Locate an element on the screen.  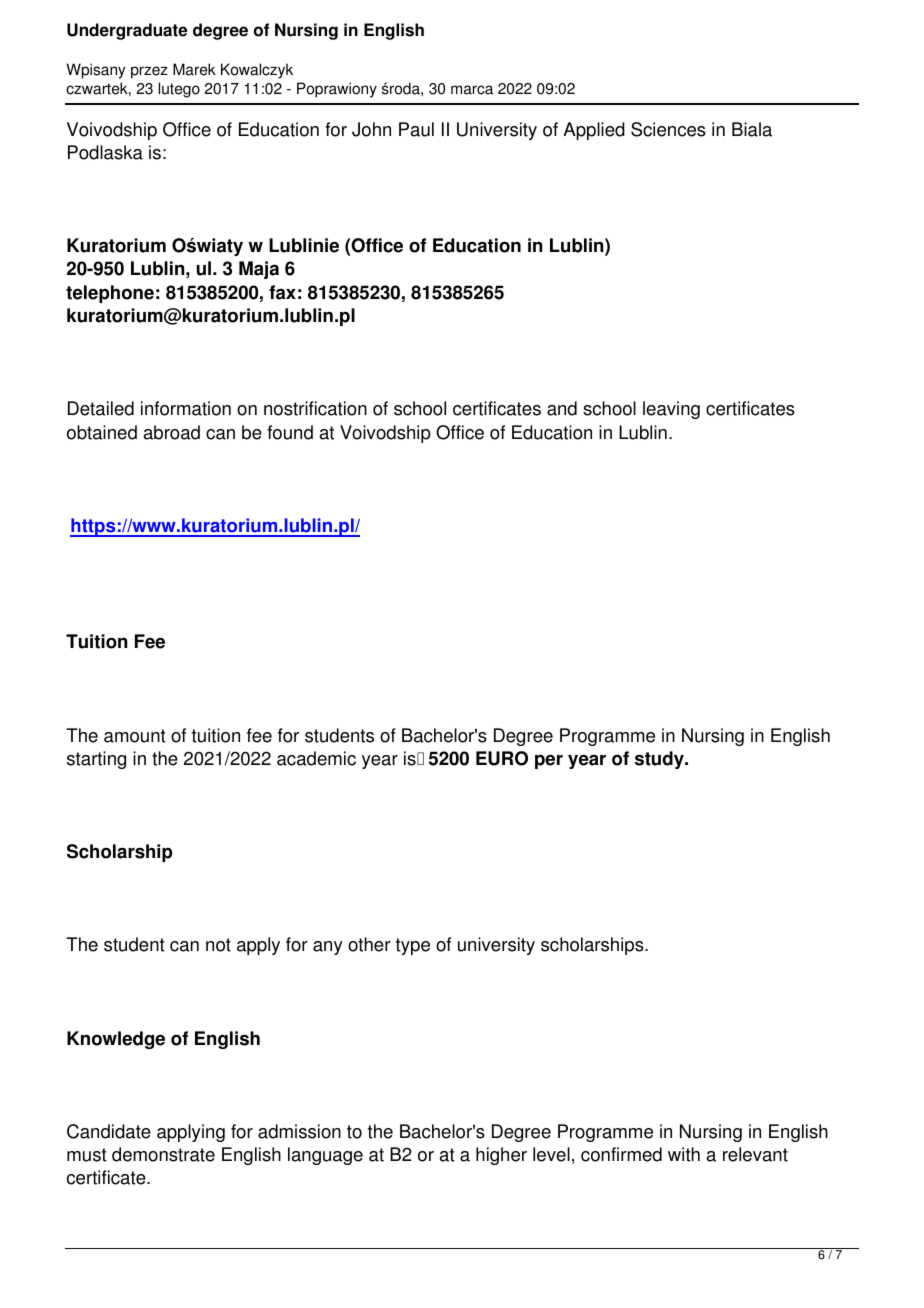
Paul is located at coordinates (416, 129).
